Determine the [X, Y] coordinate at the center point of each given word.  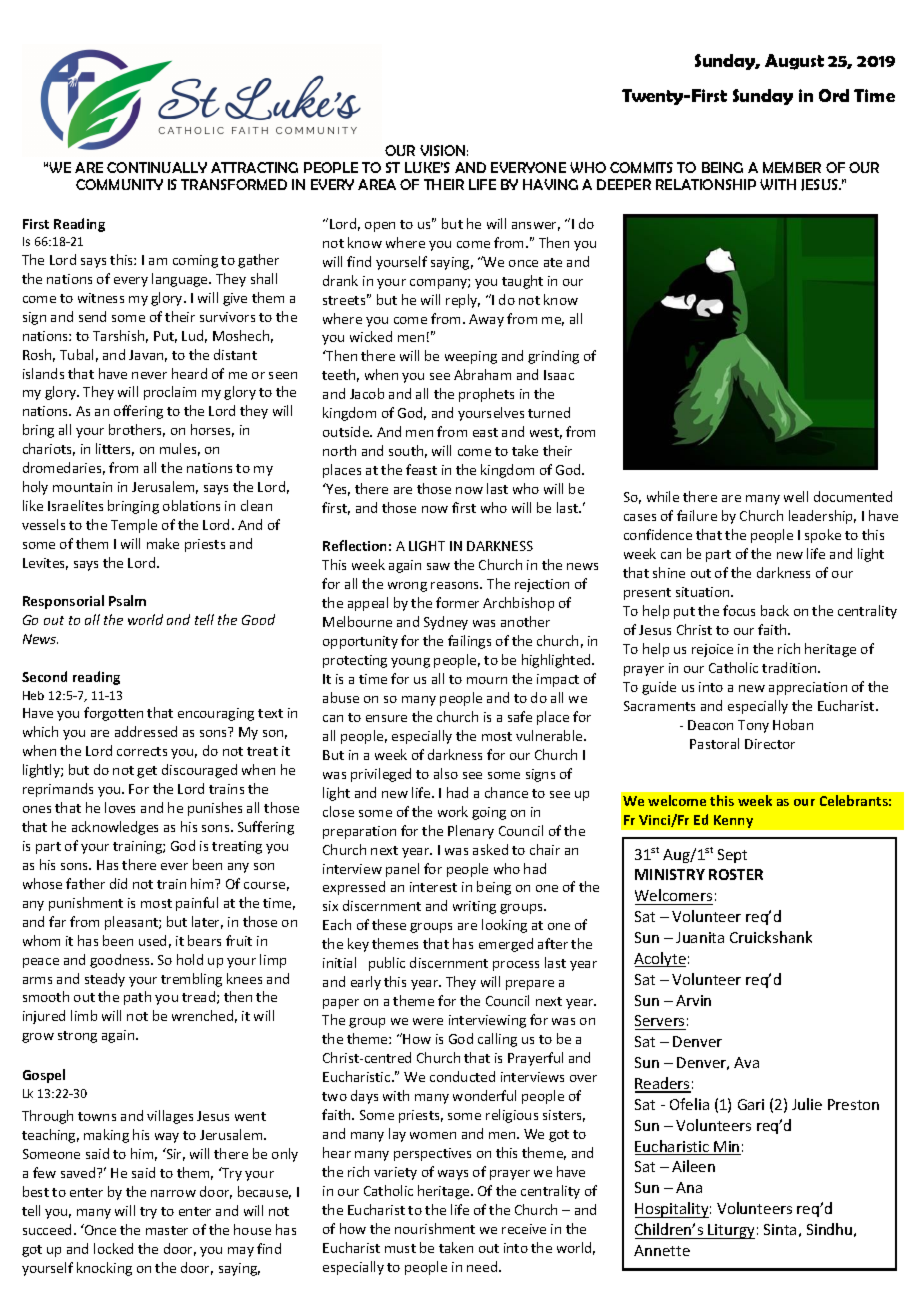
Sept [732, 856]
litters [115, 449]
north [339, 450]
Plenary [471, 832]
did [118, 883]
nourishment [435, 1228]
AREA [377, 184]
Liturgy [731, 1231]
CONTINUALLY [157, 167]
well [796, 496]
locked [113, 1248]
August [794, 62]
